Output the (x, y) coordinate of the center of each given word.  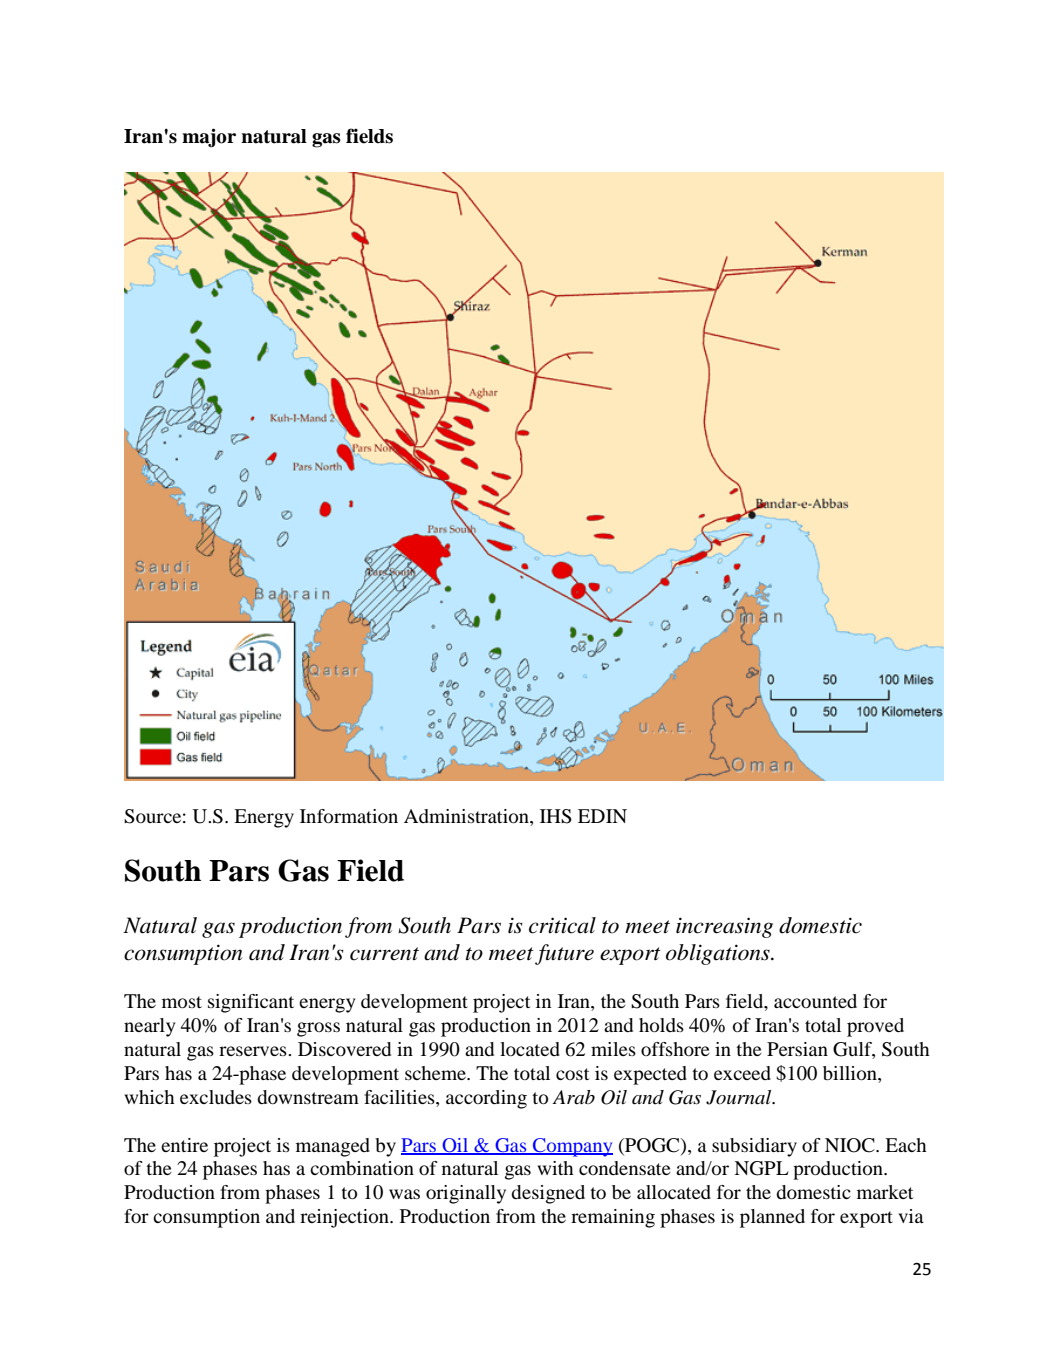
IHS (556, 816)
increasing (724, 927)
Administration (467, 817)
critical (562, 925)
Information (349, 816)
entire (184, 1145)
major (209, 137)
